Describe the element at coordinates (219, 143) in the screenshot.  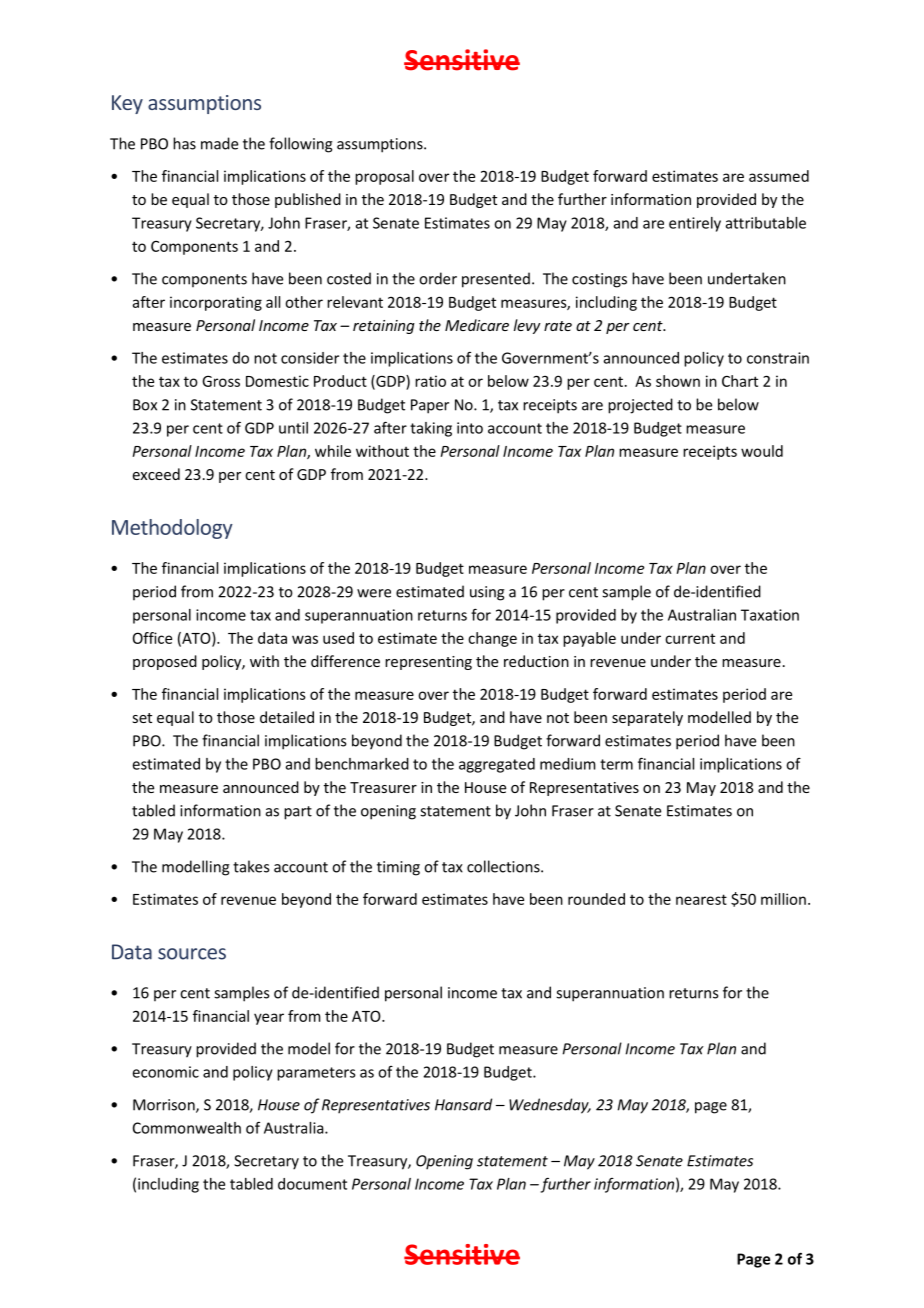
I see `made` at that location.
